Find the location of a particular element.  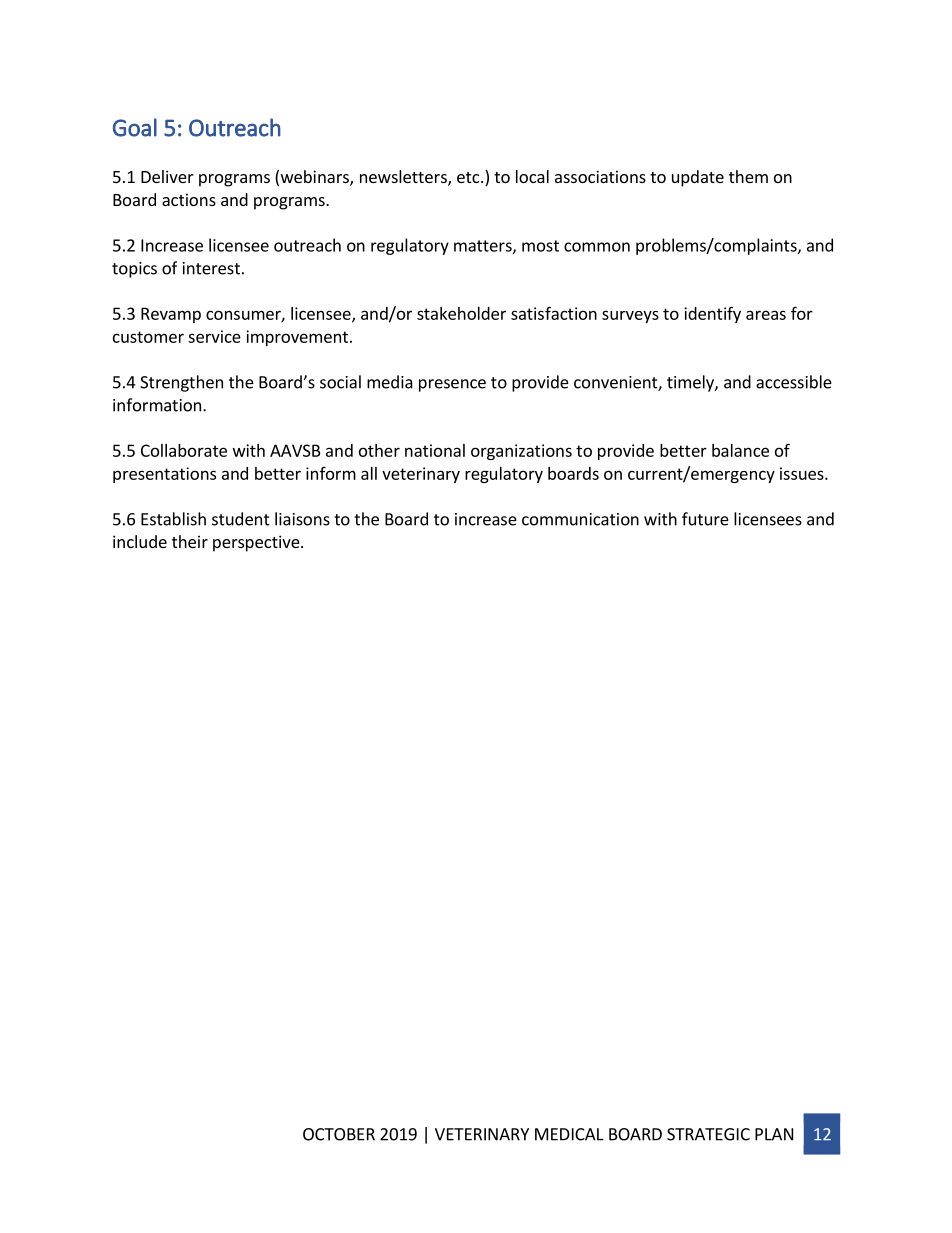

balance is located at coordinates (740, 450).
